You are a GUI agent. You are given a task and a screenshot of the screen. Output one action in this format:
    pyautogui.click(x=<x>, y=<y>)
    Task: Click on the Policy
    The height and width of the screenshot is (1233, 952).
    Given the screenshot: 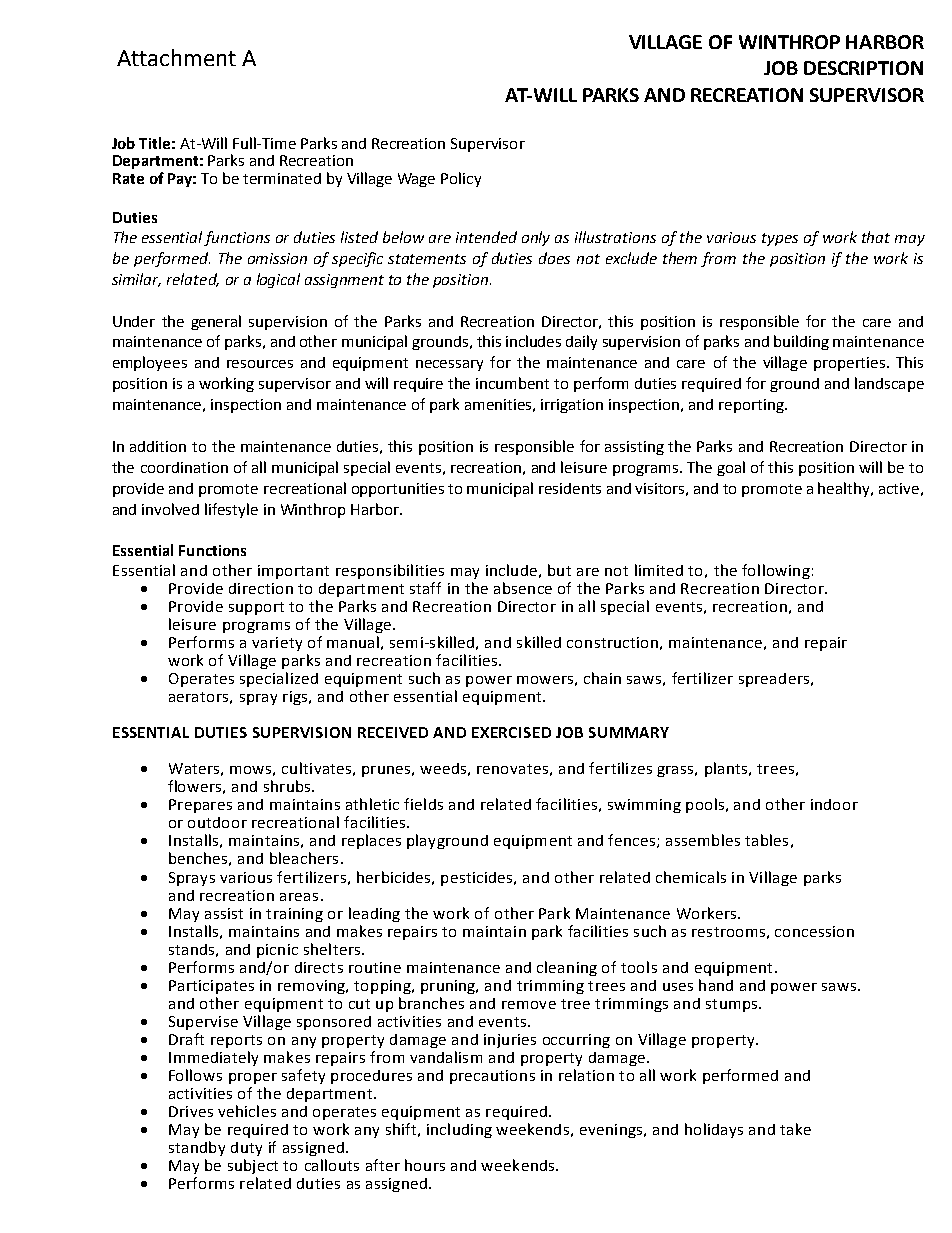 What is the action you would take?
    pyautogui.click(x=461, y=179)
